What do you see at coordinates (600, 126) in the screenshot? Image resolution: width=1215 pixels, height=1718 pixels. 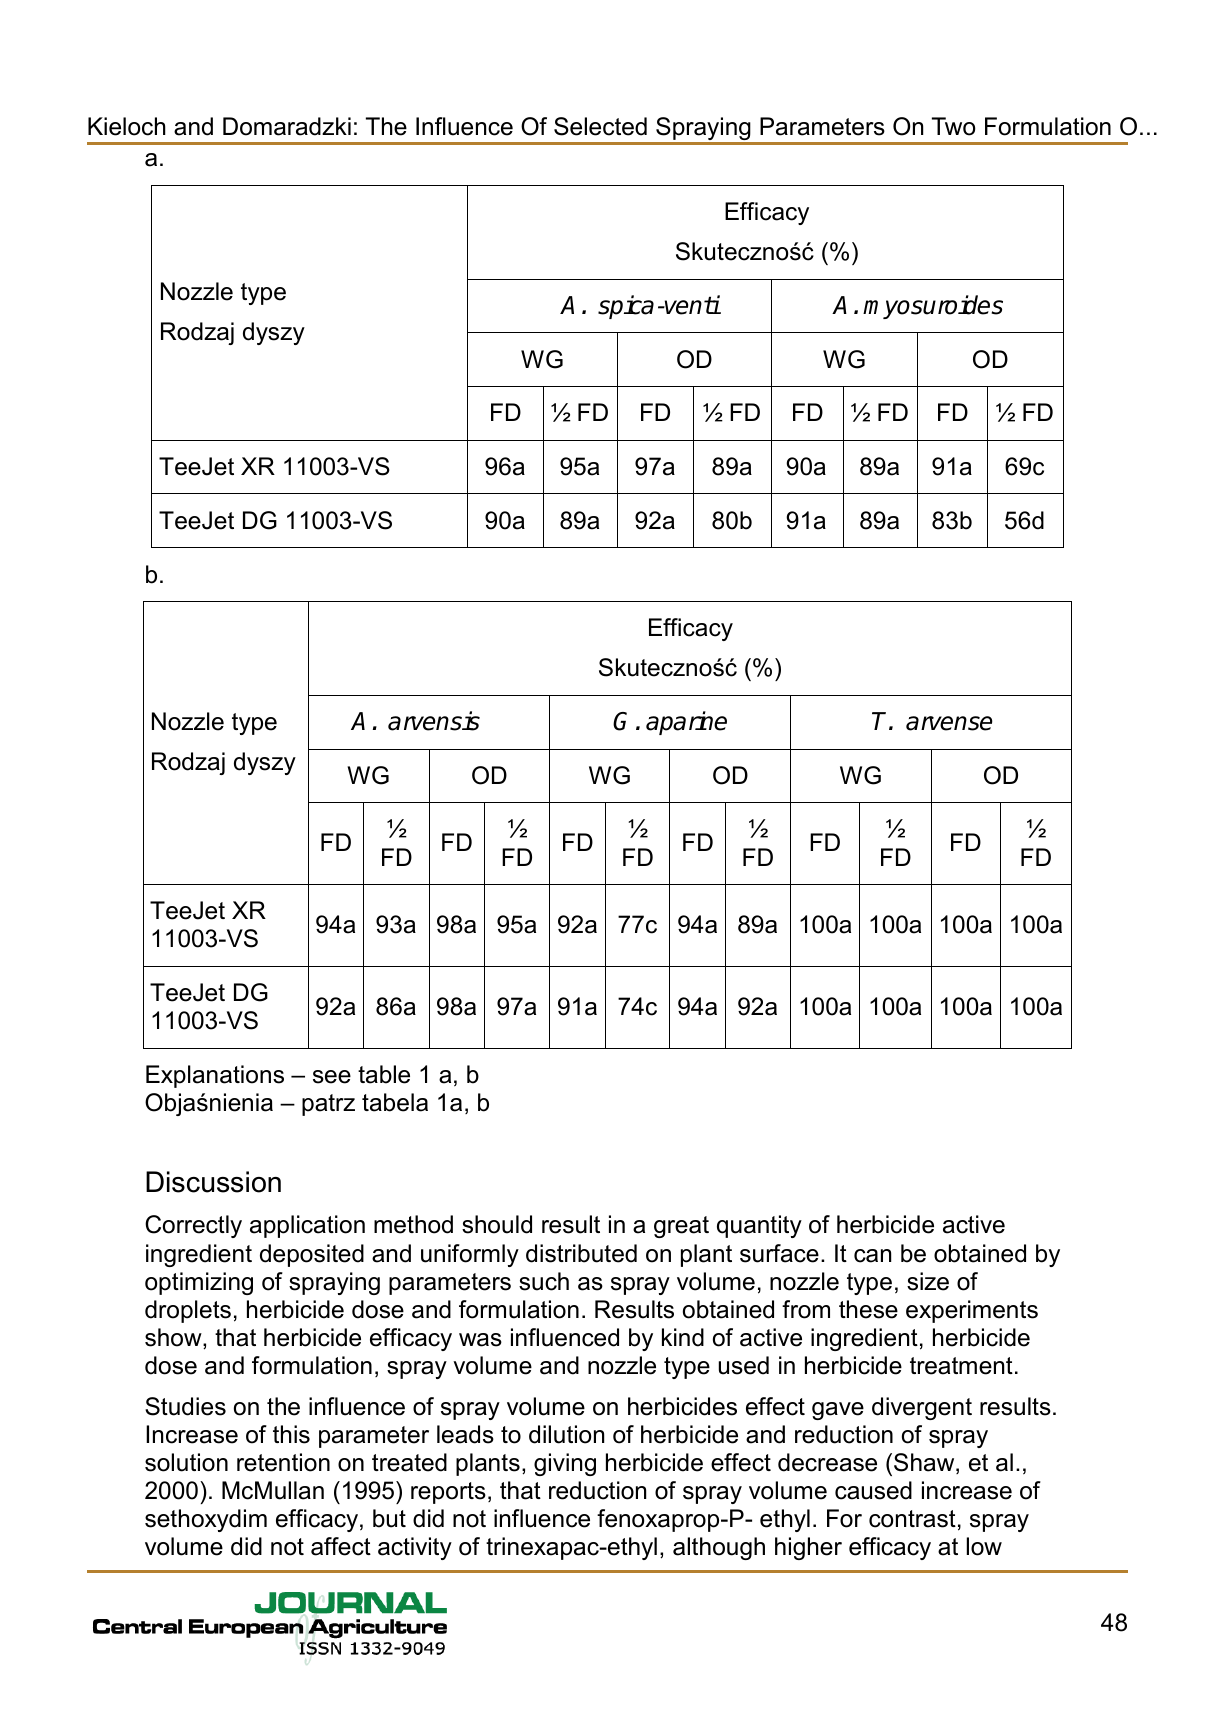 I see `Selected` at bounding box center [600, 126].
